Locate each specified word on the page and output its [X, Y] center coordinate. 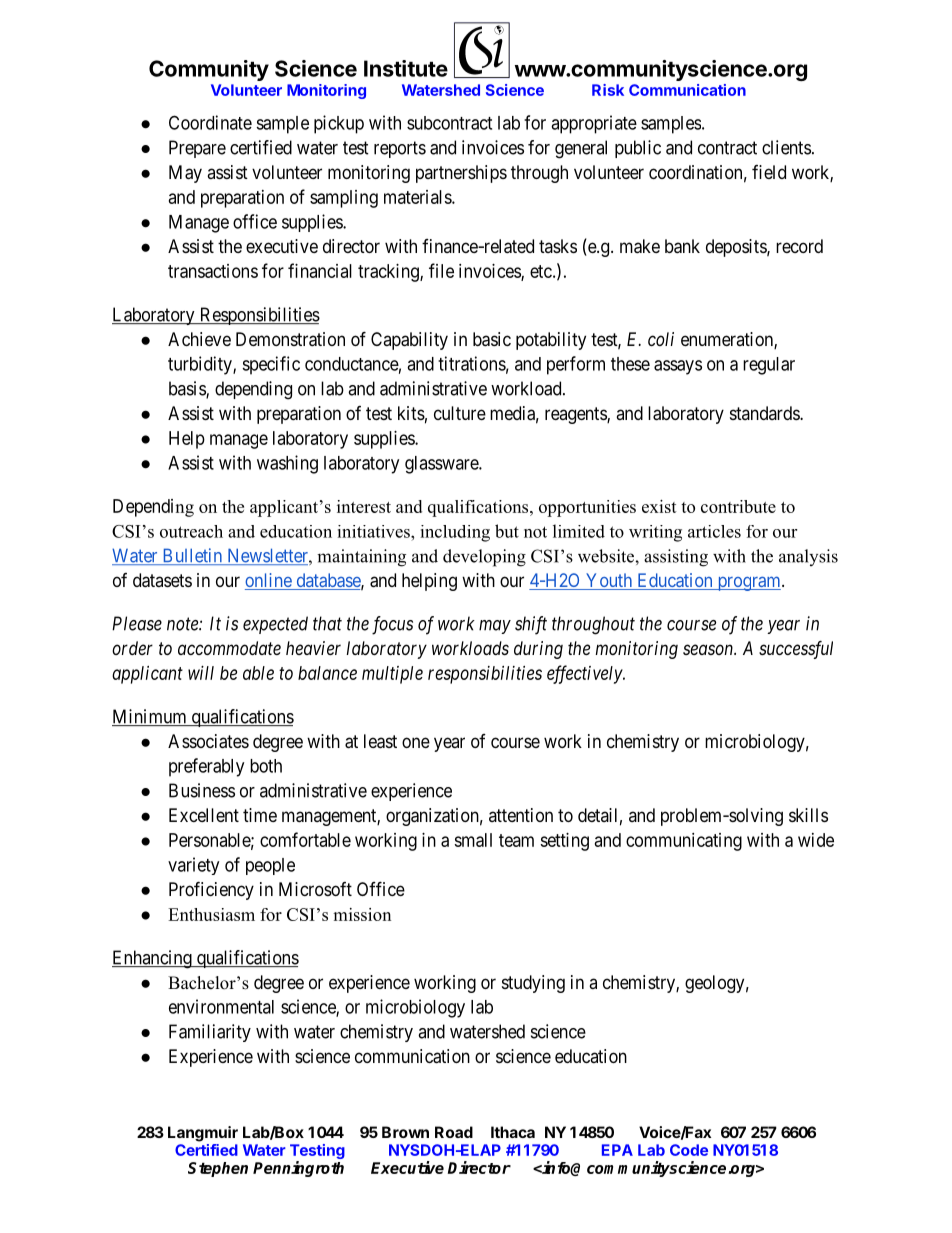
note [183, 624]
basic [492, 339]
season [709, 649]
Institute [406, 68]
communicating [684, 842]
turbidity [201, 365]
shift [531, 625]
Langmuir [203, 1134]
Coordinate [210, 122]
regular [769, 366]
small [473, 840]
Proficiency [211, 890]
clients [786, 147]
